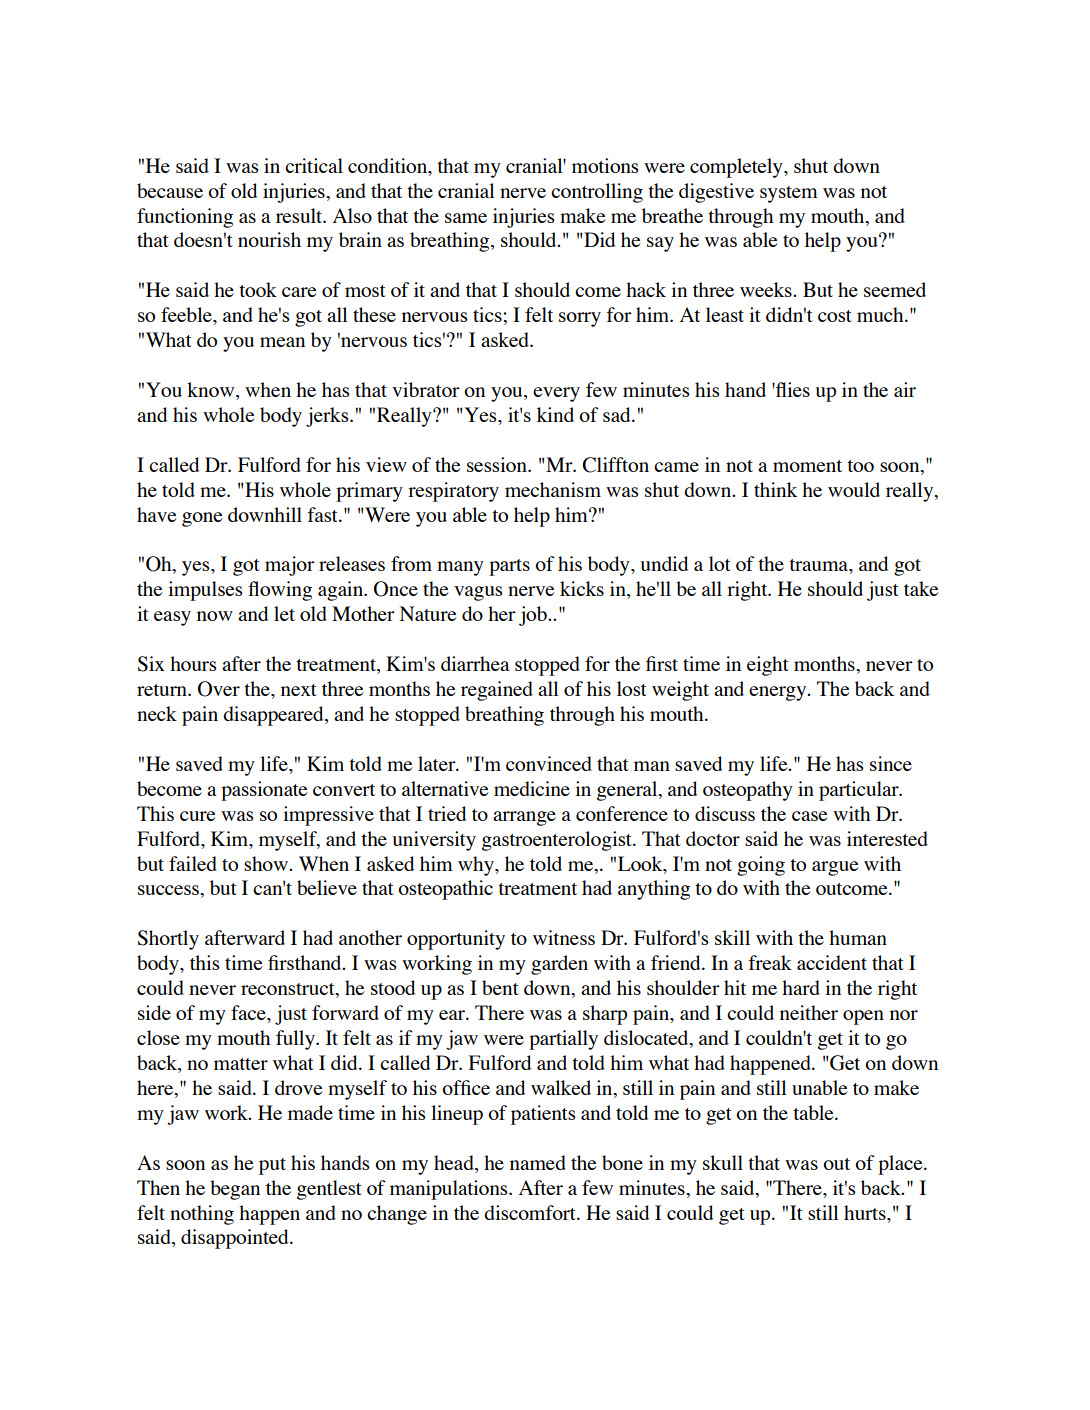 The height and width of the screenshot is (1410, 1090). Describe the element at coordinates (497, 691) in the screenshot. I see `regained` at that location.
